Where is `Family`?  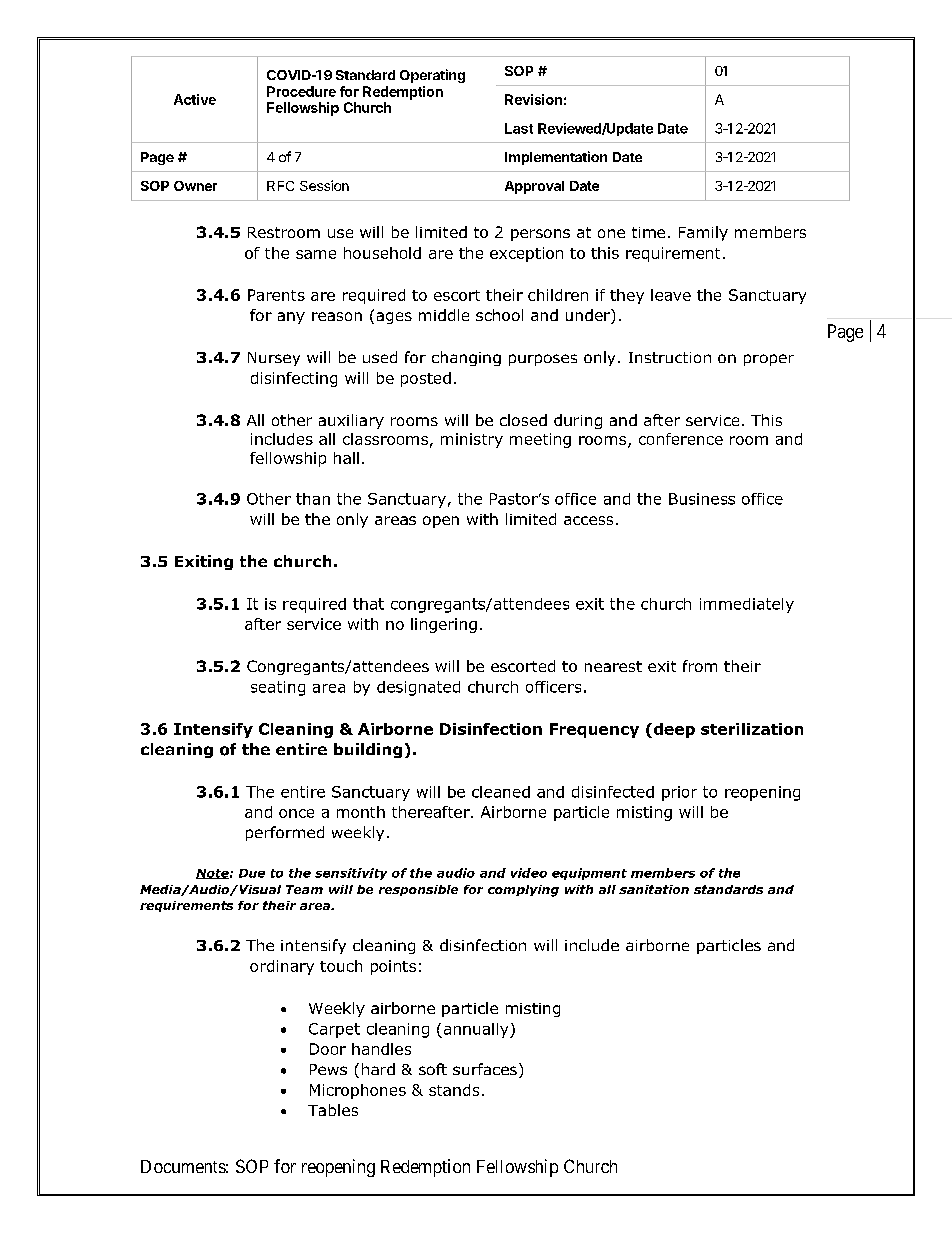 Family is located at coordinates (703, 233).
